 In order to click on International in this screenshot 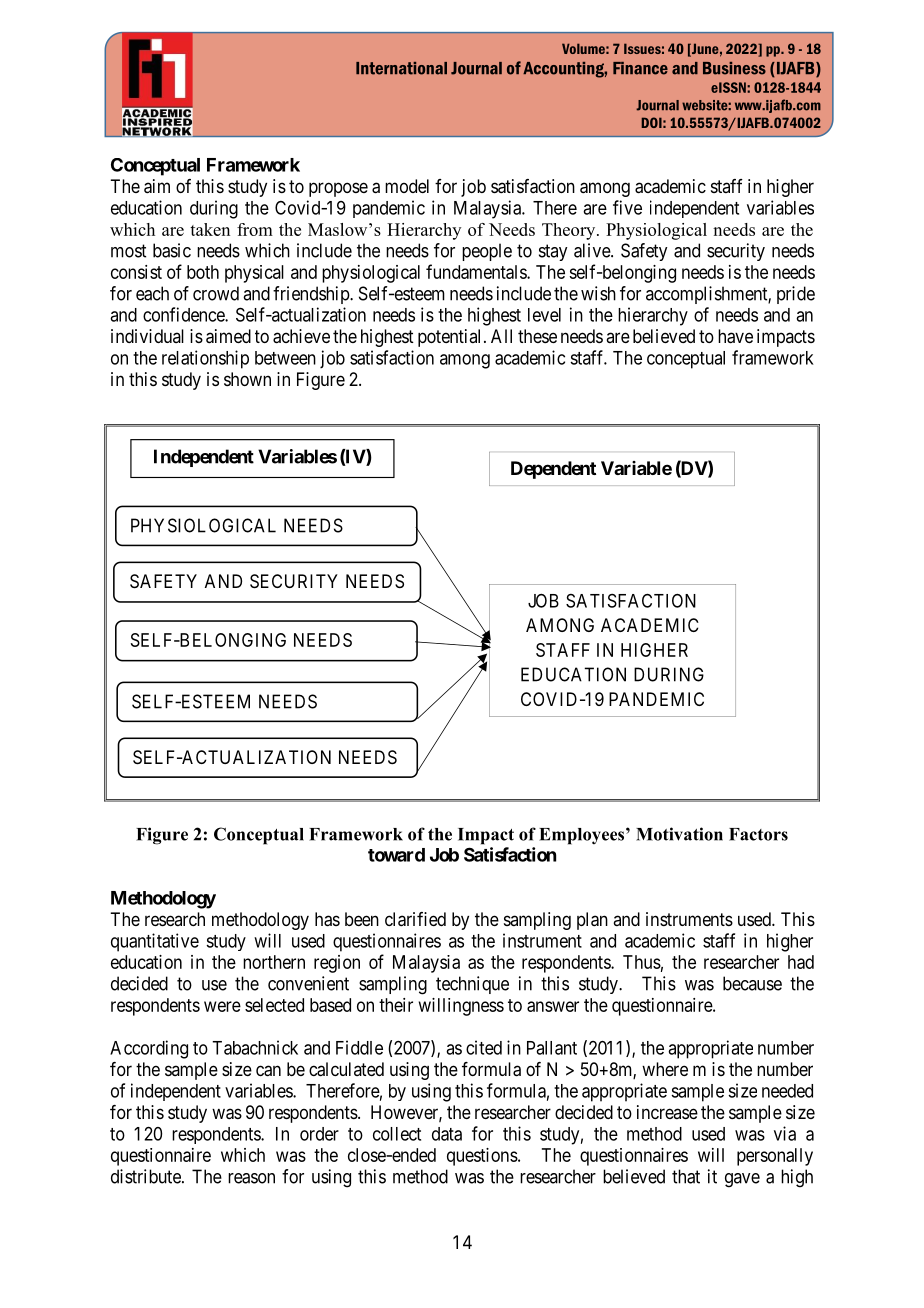, I will do `click(401, 68)`.
